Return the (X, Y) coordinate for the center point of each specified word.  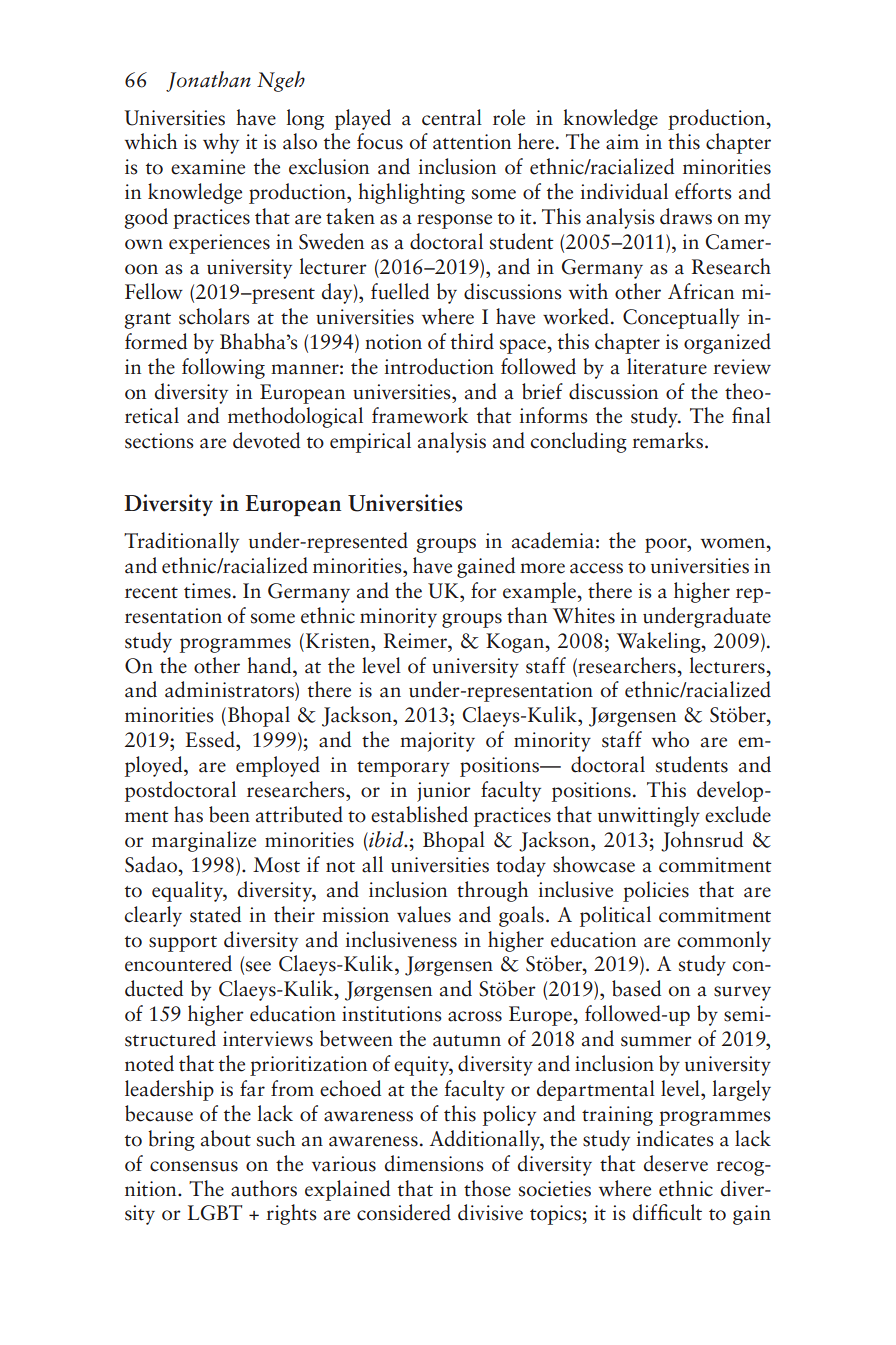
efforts (703, 191)
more (542, 568)
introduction (439, 366)
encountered (178, 963)
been (229, 814)
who (670, 739)
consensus (194, 1166)
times (207, 591)
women (734, 543)
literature (667, 366)
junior (444, 792)
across (475, 1016)
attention (472, 142)
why (221, 143)
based (636, 988)
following (223, 368)
